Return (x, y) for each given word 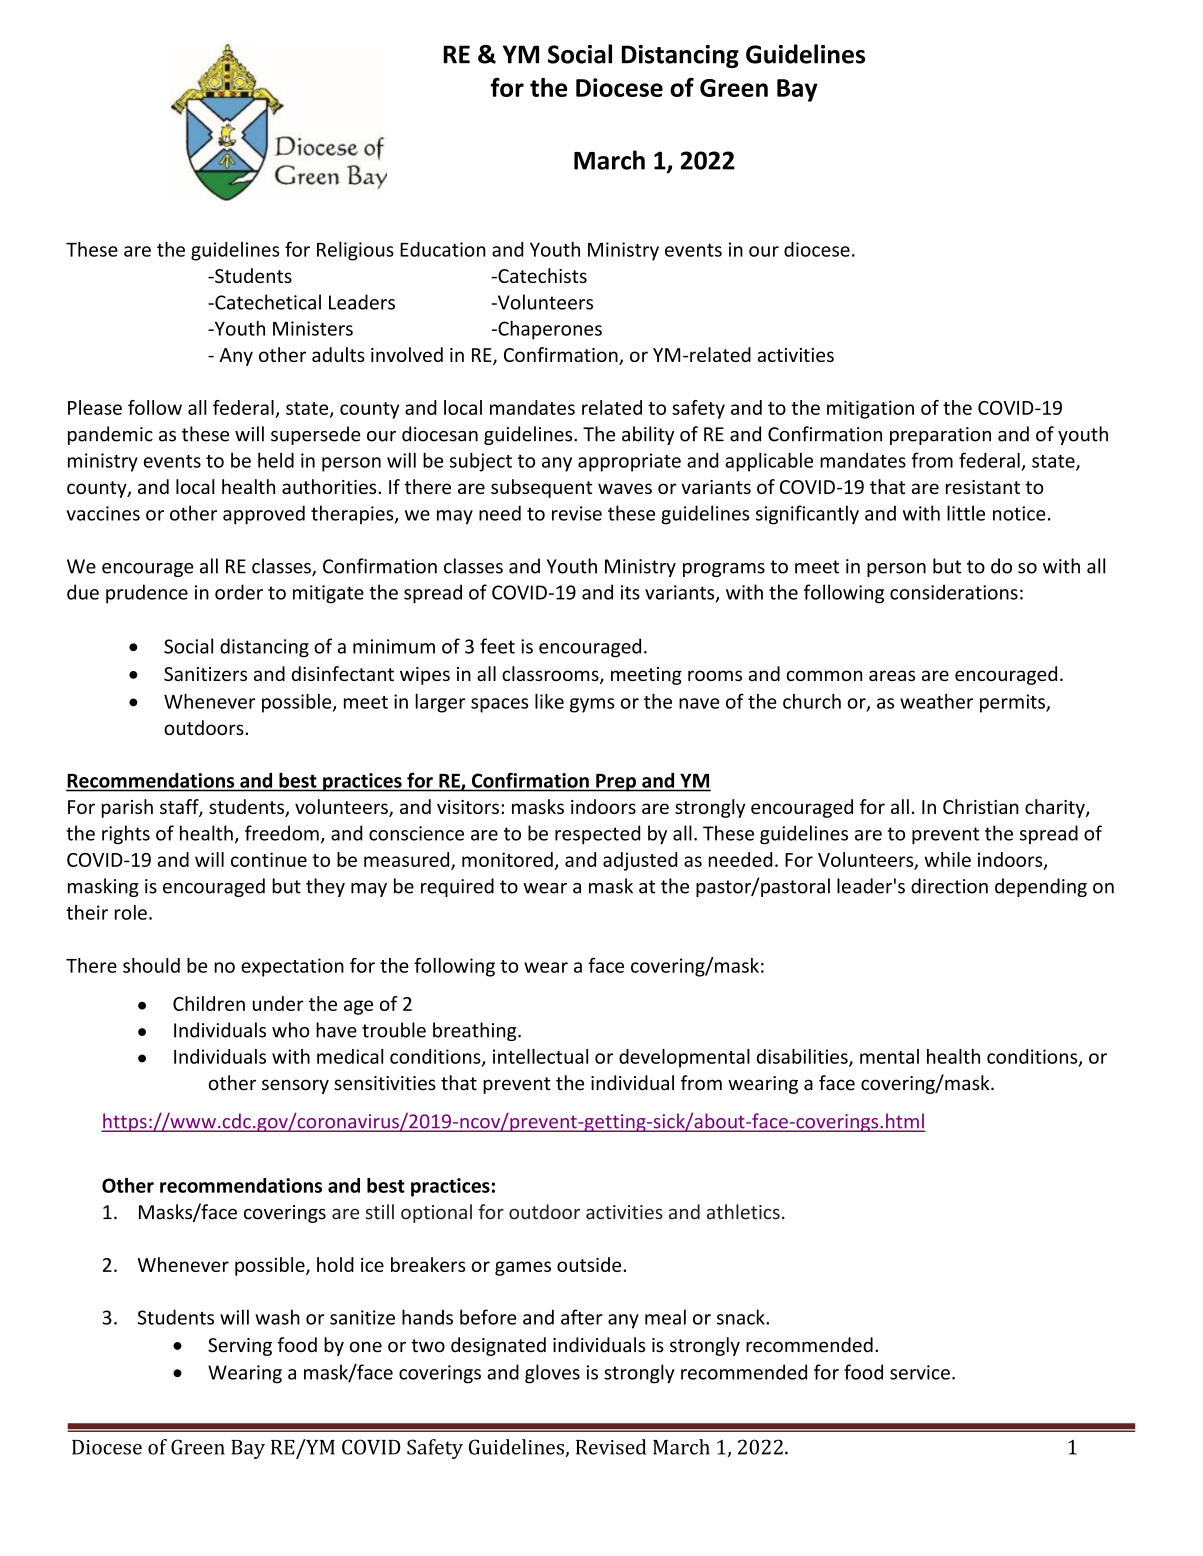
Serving (240, 1347)
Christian (981, 806)
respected (597, 834)
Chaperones (549, 330)
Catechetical (267, 302)
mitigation (870, 409)
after (582, 1317)
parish (127, 808)
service (920, 1372)
